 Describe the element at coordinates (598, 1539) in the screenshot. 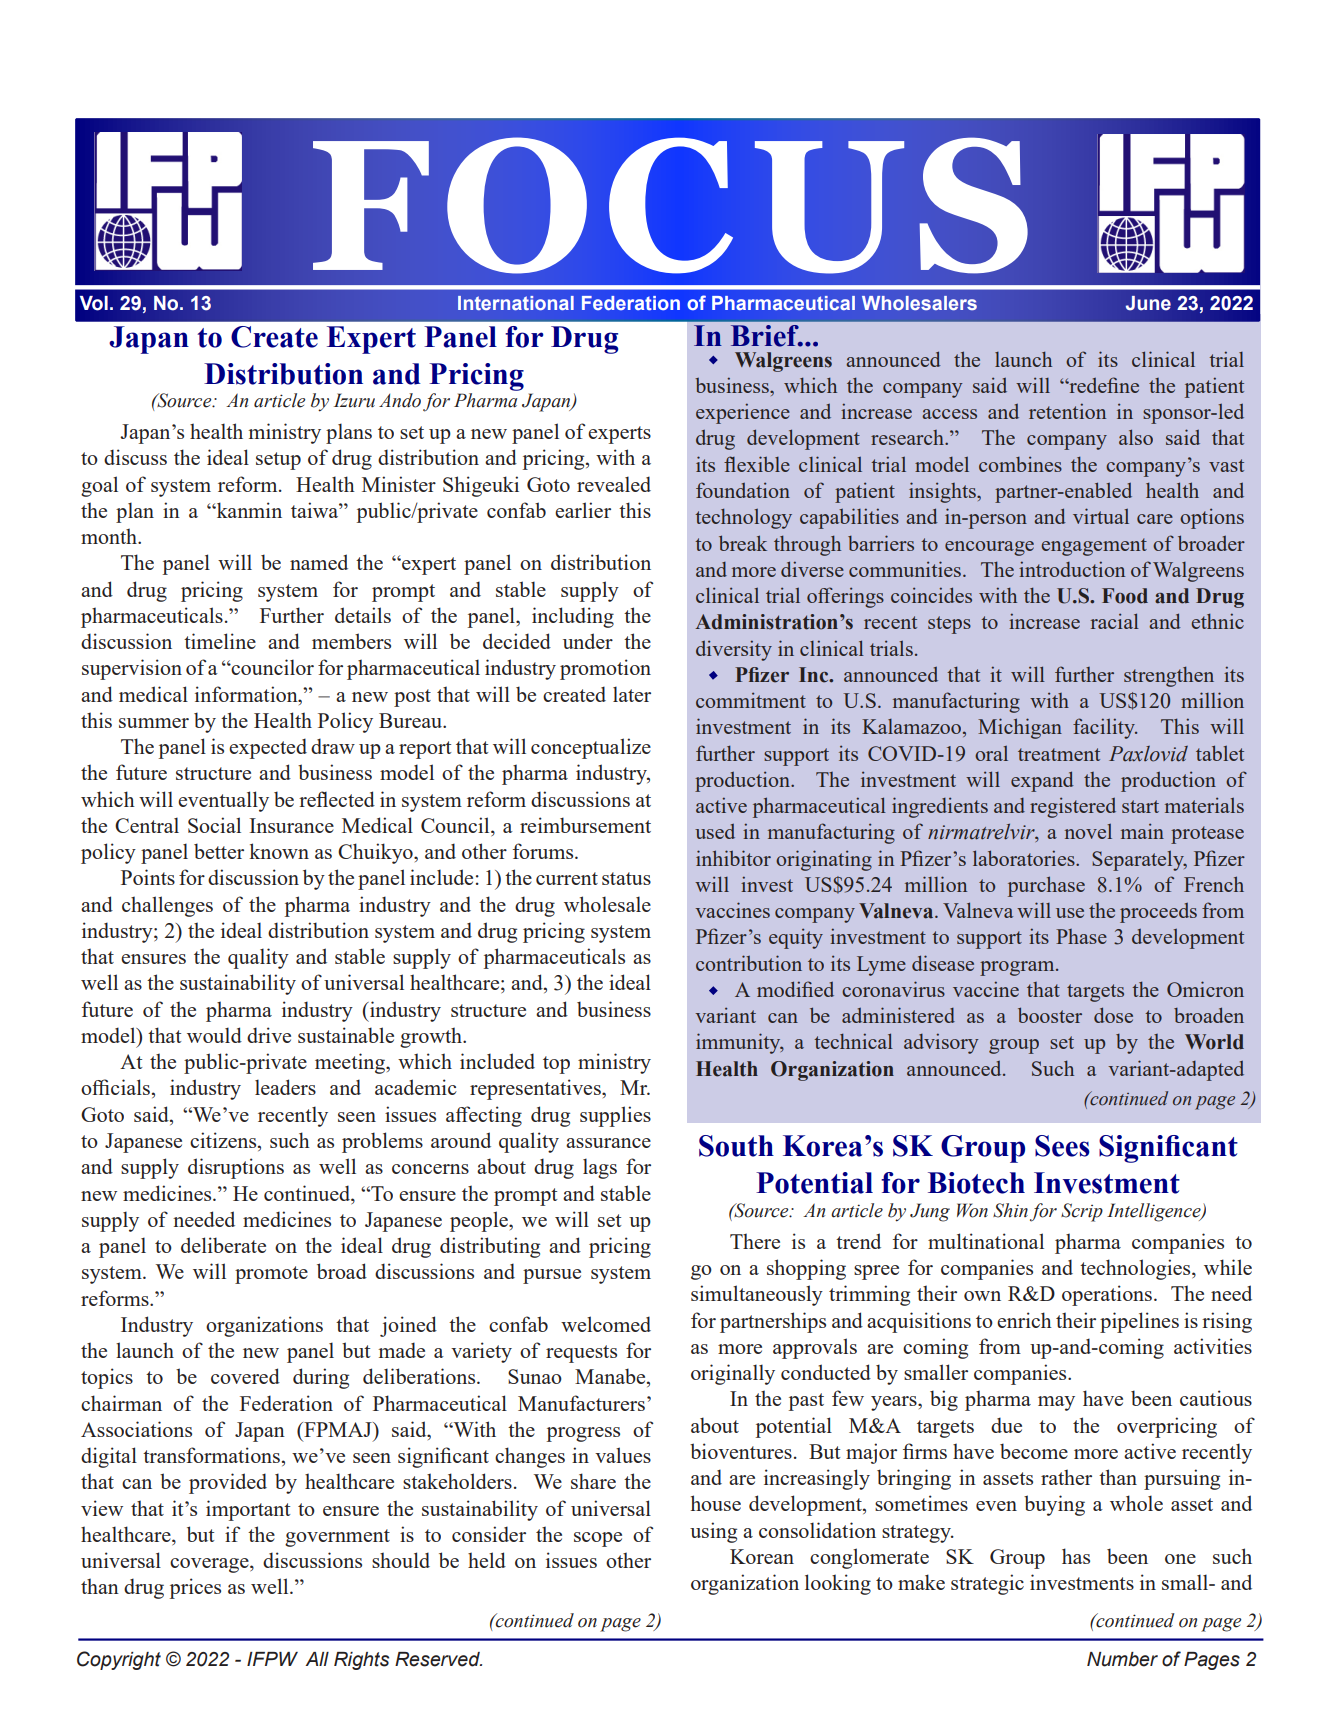

I see `scope` at that location.
